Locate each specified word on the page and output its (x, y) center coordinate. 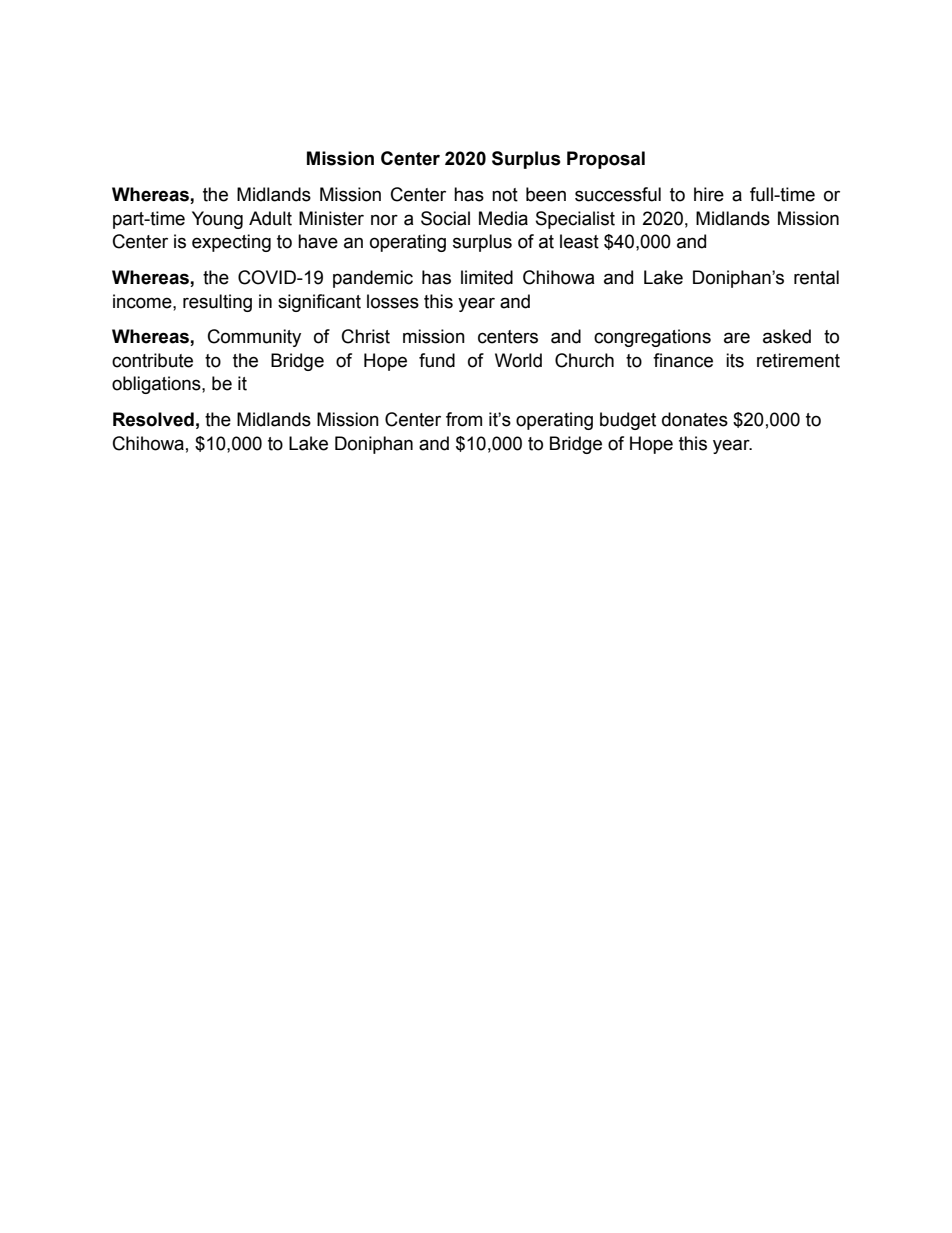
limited (487, 277)
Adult (270, 218)
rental (816, 277)
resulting (217, 303)
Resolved (153, 419)
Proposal (606, 160)
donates (695, 419)
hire (709, 194)
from (464, 419)
